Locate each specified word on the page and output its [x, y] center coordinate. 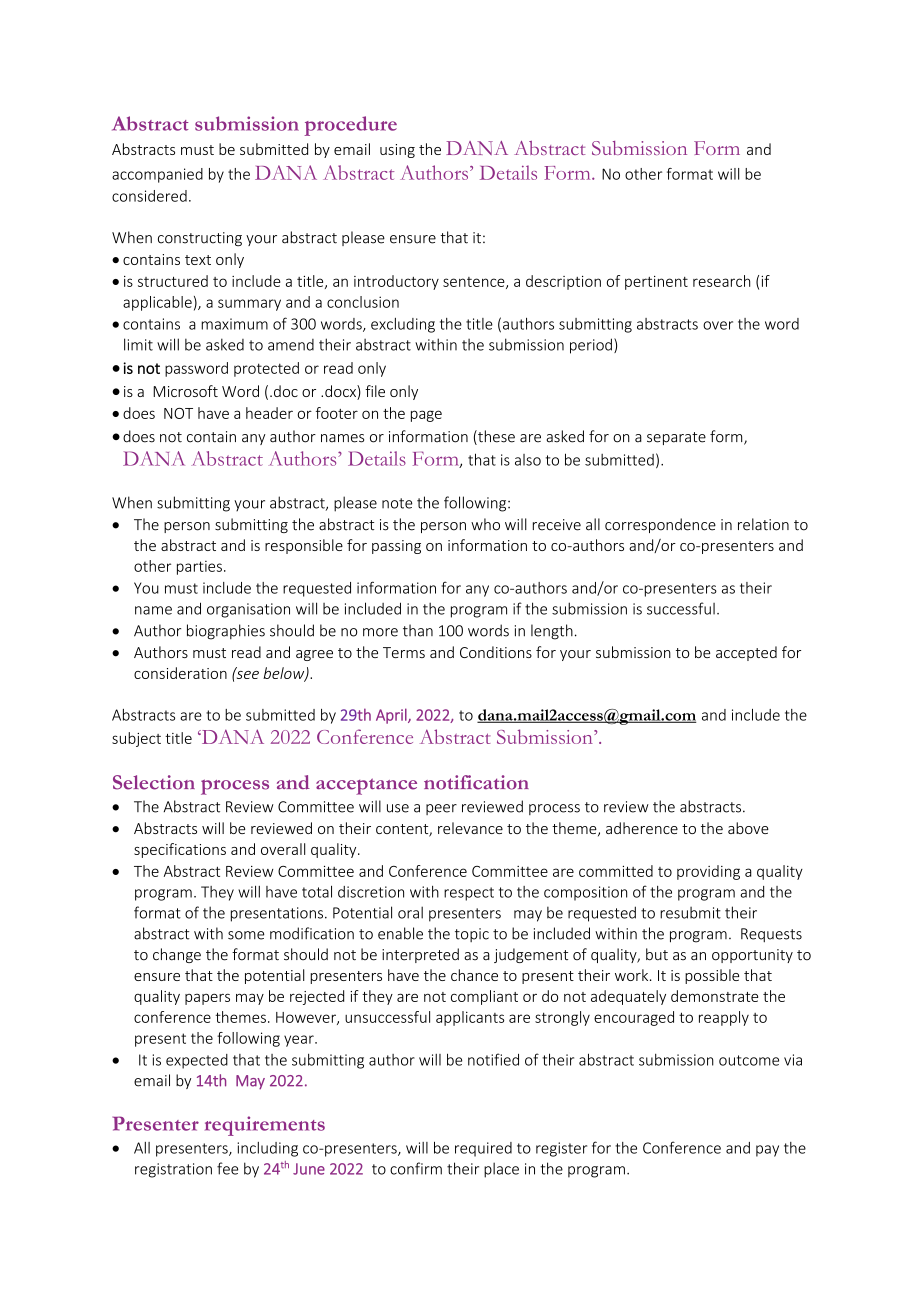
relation [763, 524]
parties [199, 568]
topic [472, 935]
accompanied [157, 175]
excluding [403, 325]
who [485, 524]
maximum [234, 324]
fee [227, 1168]
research [721, 281]
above [748, 828]
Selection [154, 782]
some [246, 935]
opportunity [752, 956]
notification [476, 782]
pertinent [656, 283]
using [397, 151]
